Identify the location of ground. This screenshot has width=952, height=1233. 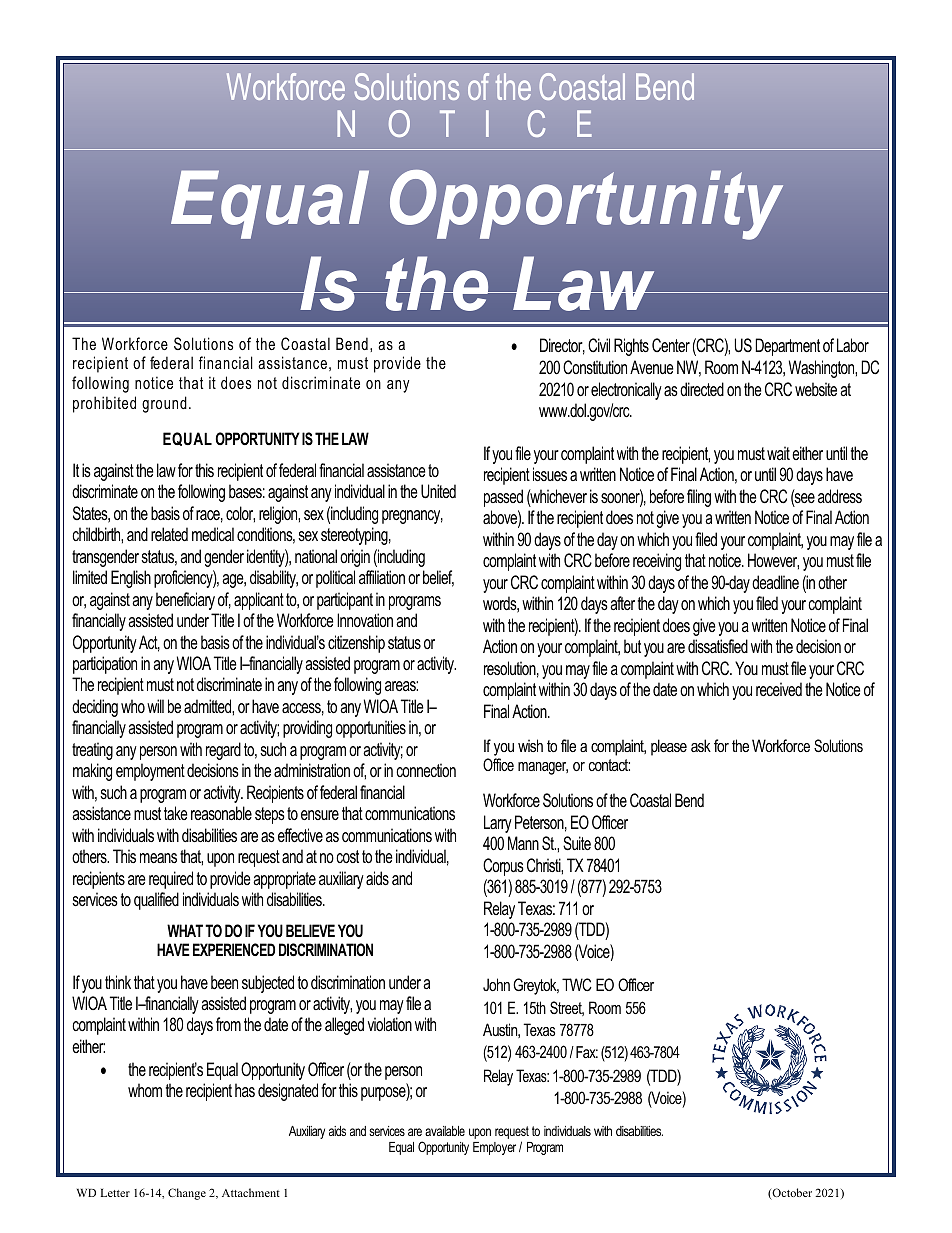
(164, 404).
